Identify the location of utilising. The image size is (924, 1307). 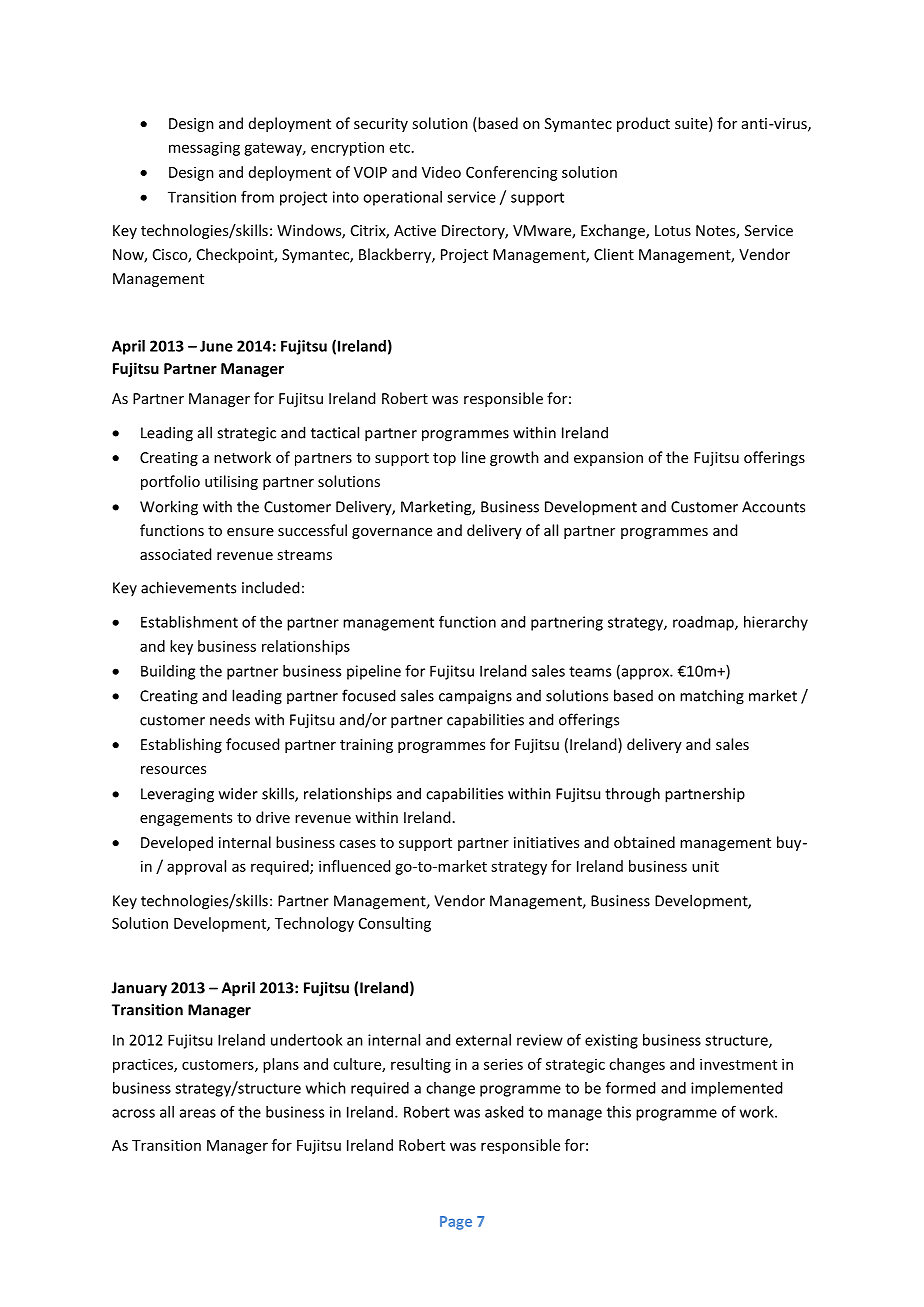
(231, 482).
